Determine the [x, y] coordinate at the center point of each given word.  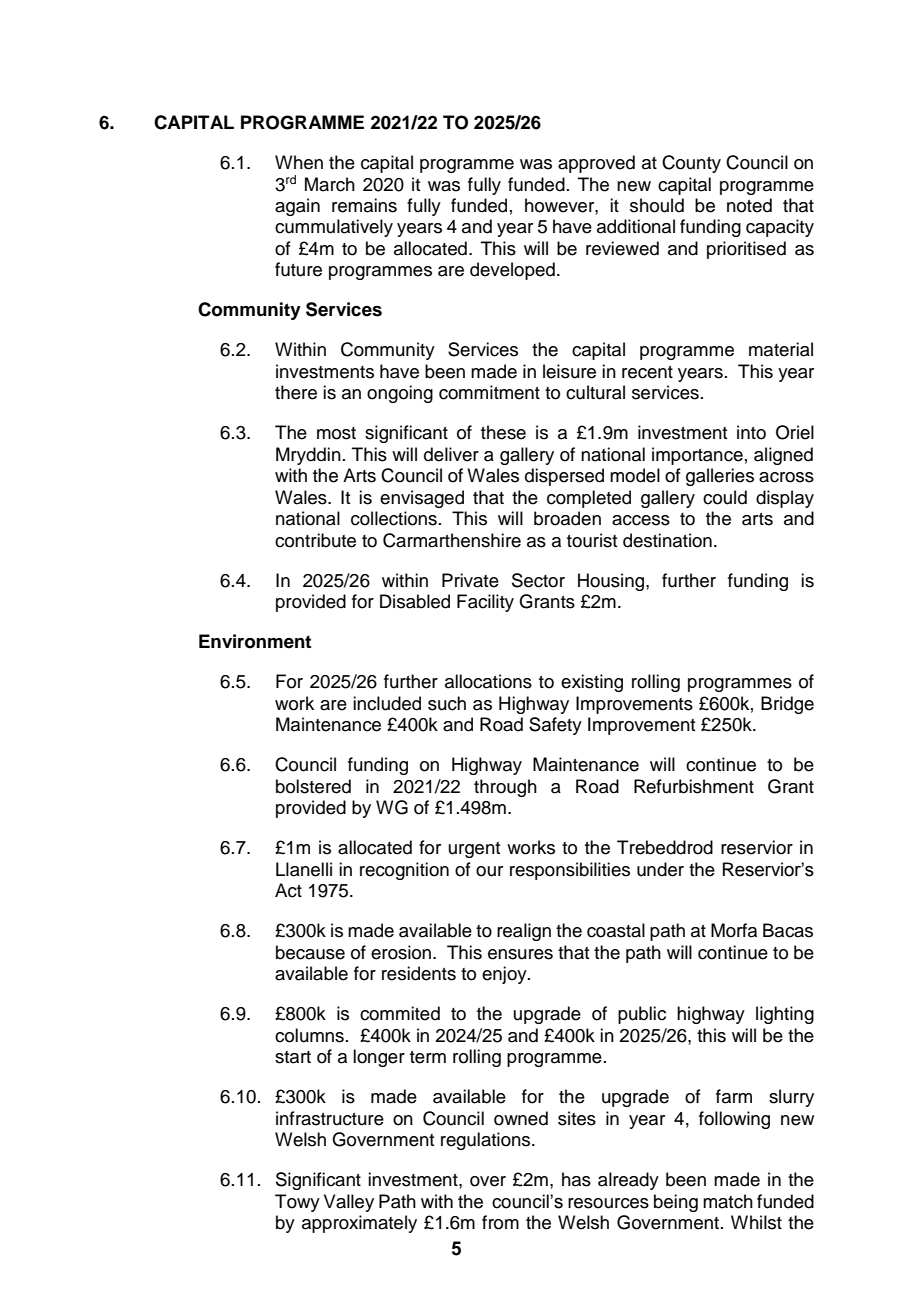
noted [749, 205]
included [387, 703]
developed [512, 271]
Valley [349, 1203]
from [500, 1222]
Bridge [787, 705]
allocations [488, 681]
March [330, 184]
